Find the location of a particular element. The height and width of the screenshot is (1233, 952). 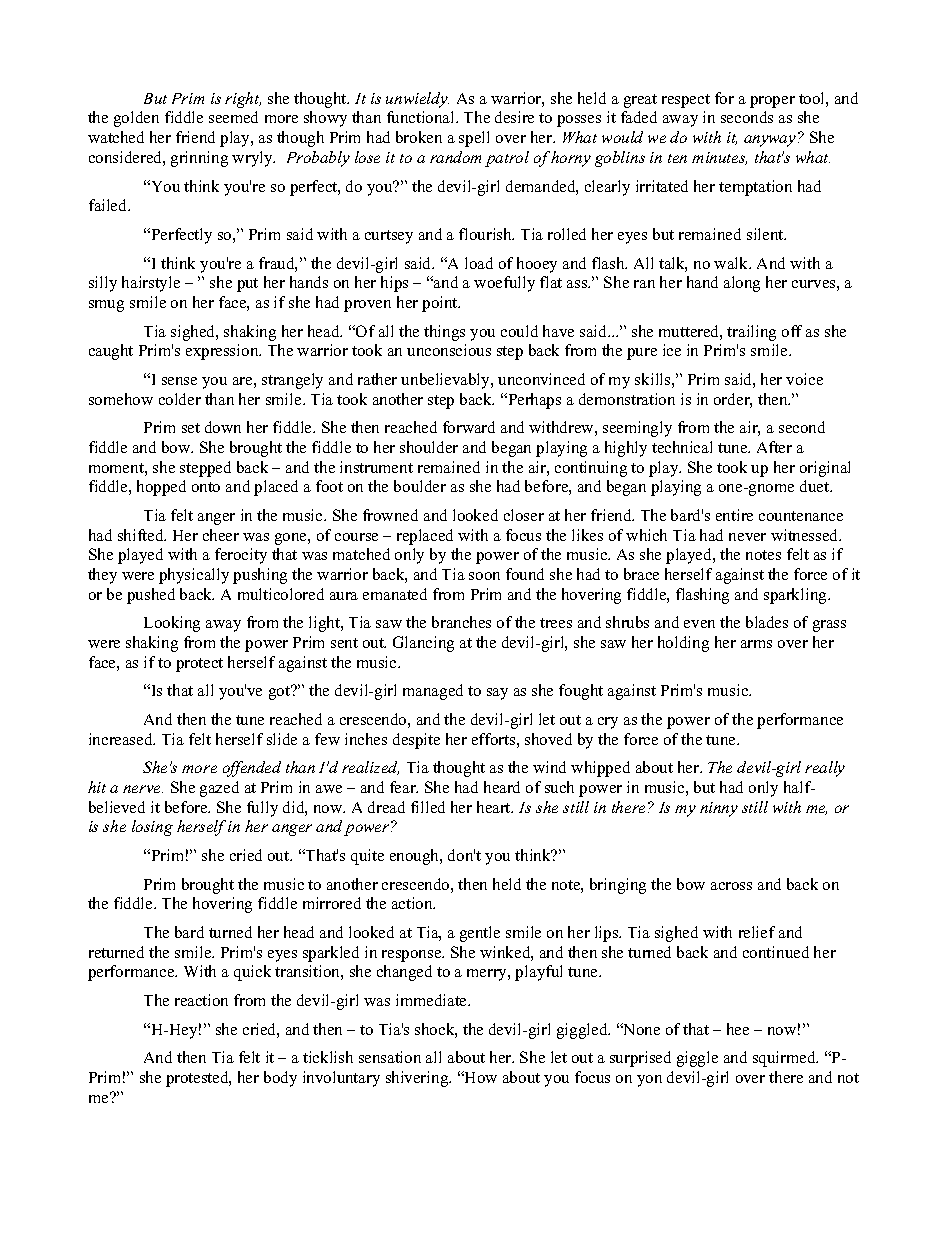

body is located at coordinates (280, 1079).
